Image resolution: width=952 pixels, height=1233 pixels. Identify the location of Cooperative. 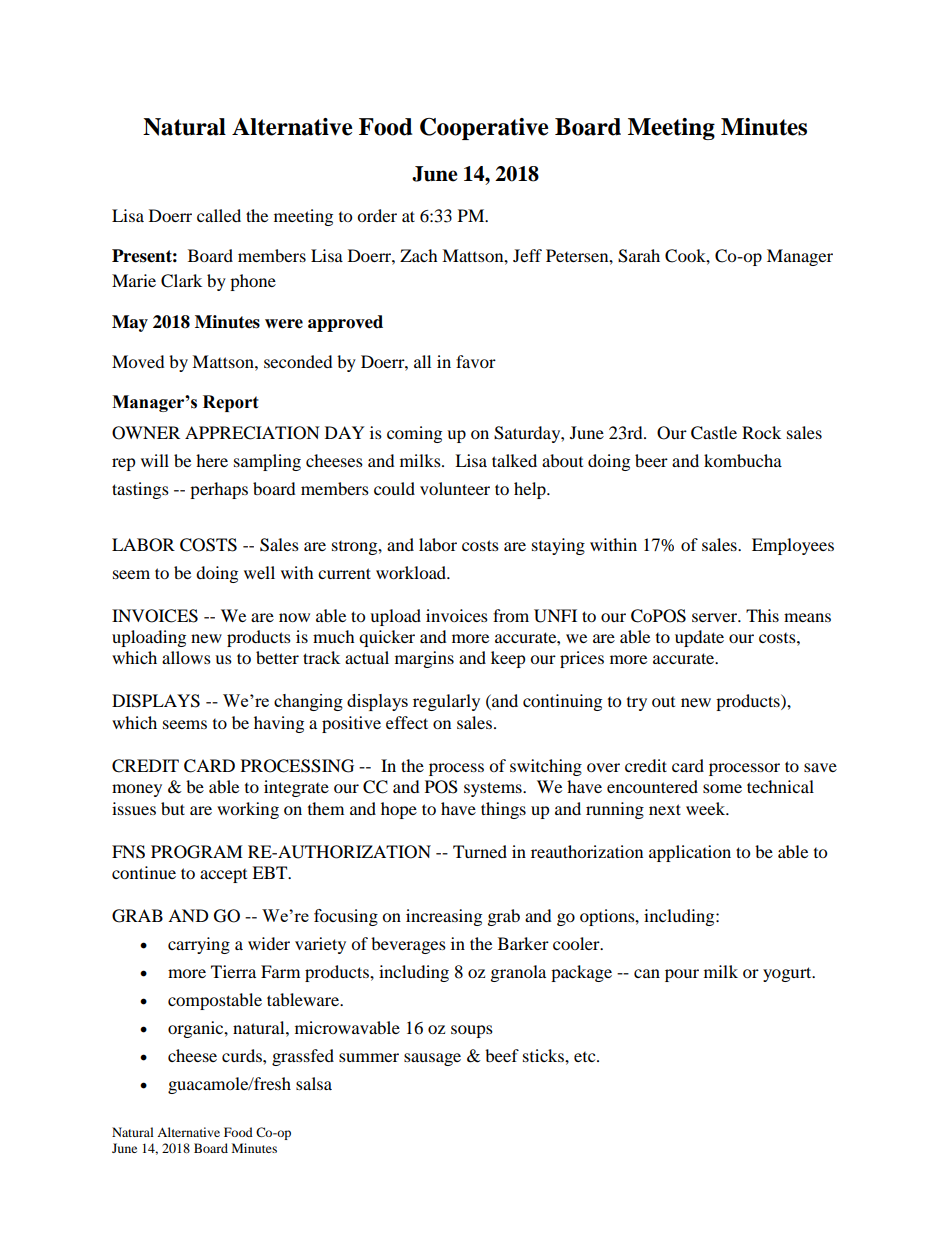
(484, 129).
